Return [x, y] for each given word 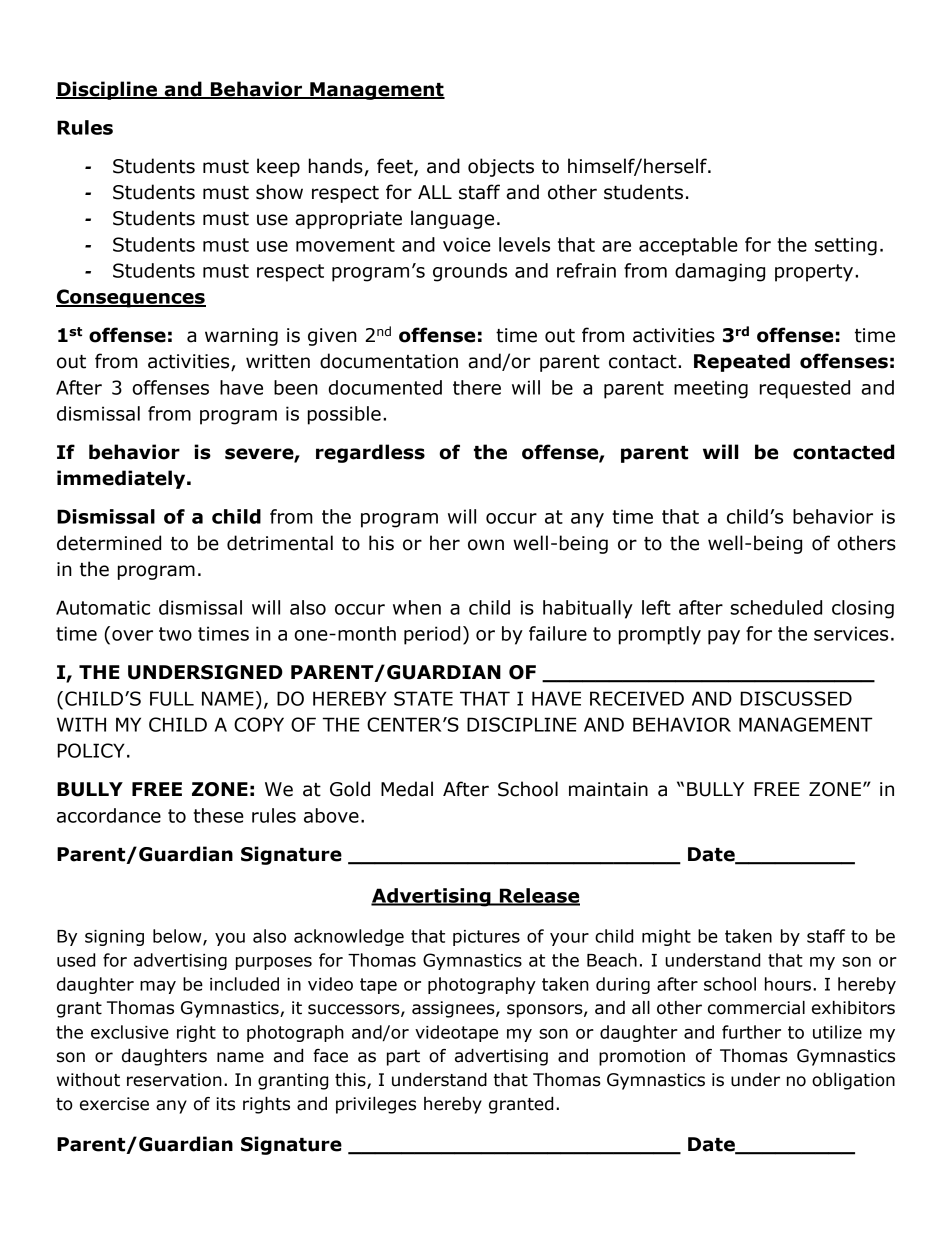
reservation [174, 1080]
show [279, 192]
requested [805, 389]
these [218, 815]
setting [846, 246]
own [486, 545]
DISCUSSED [796, 698]
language [452, 219]
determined [109, 543]
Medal [407, 789]
